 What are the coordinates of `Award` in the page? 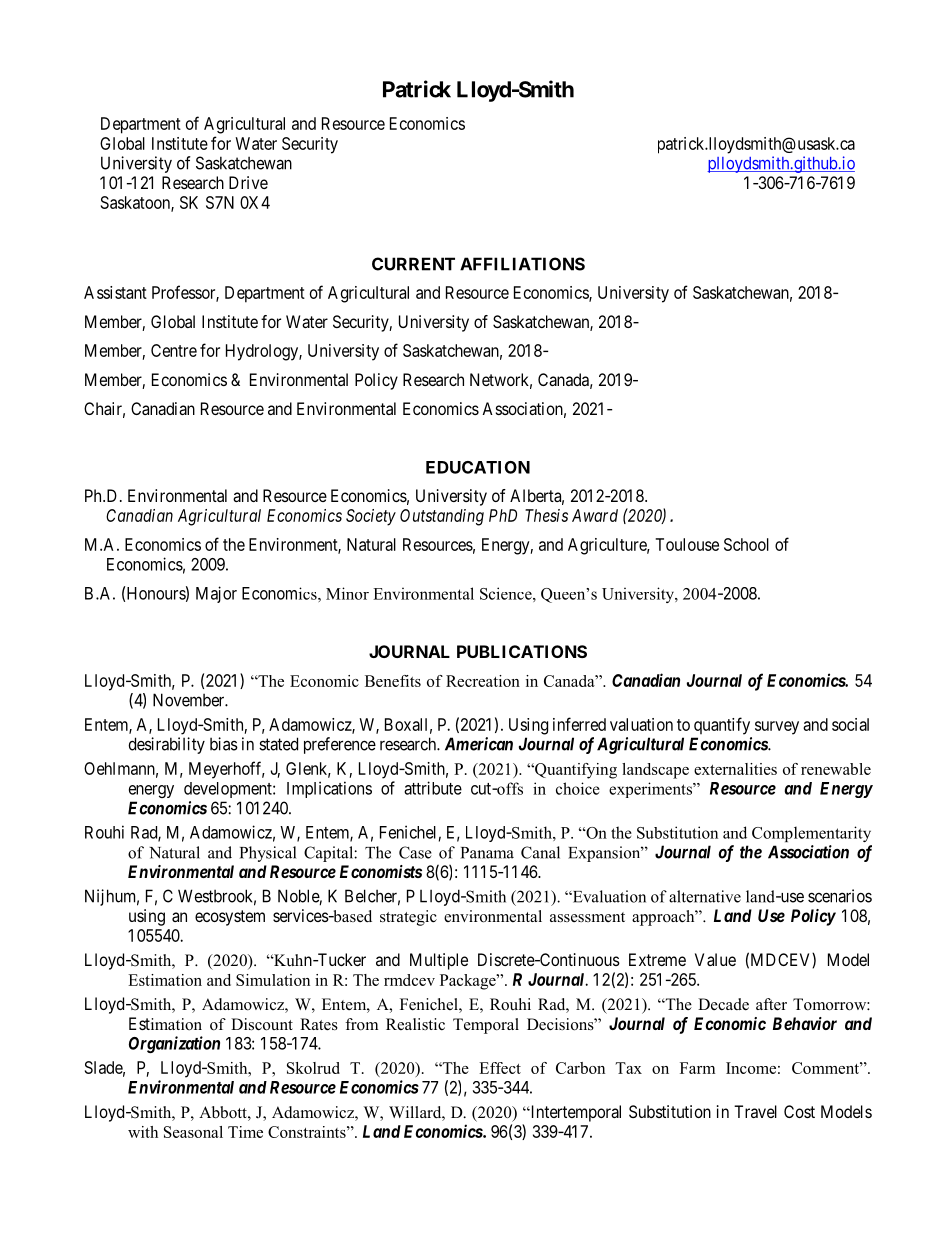 It's located at (595, 515).
